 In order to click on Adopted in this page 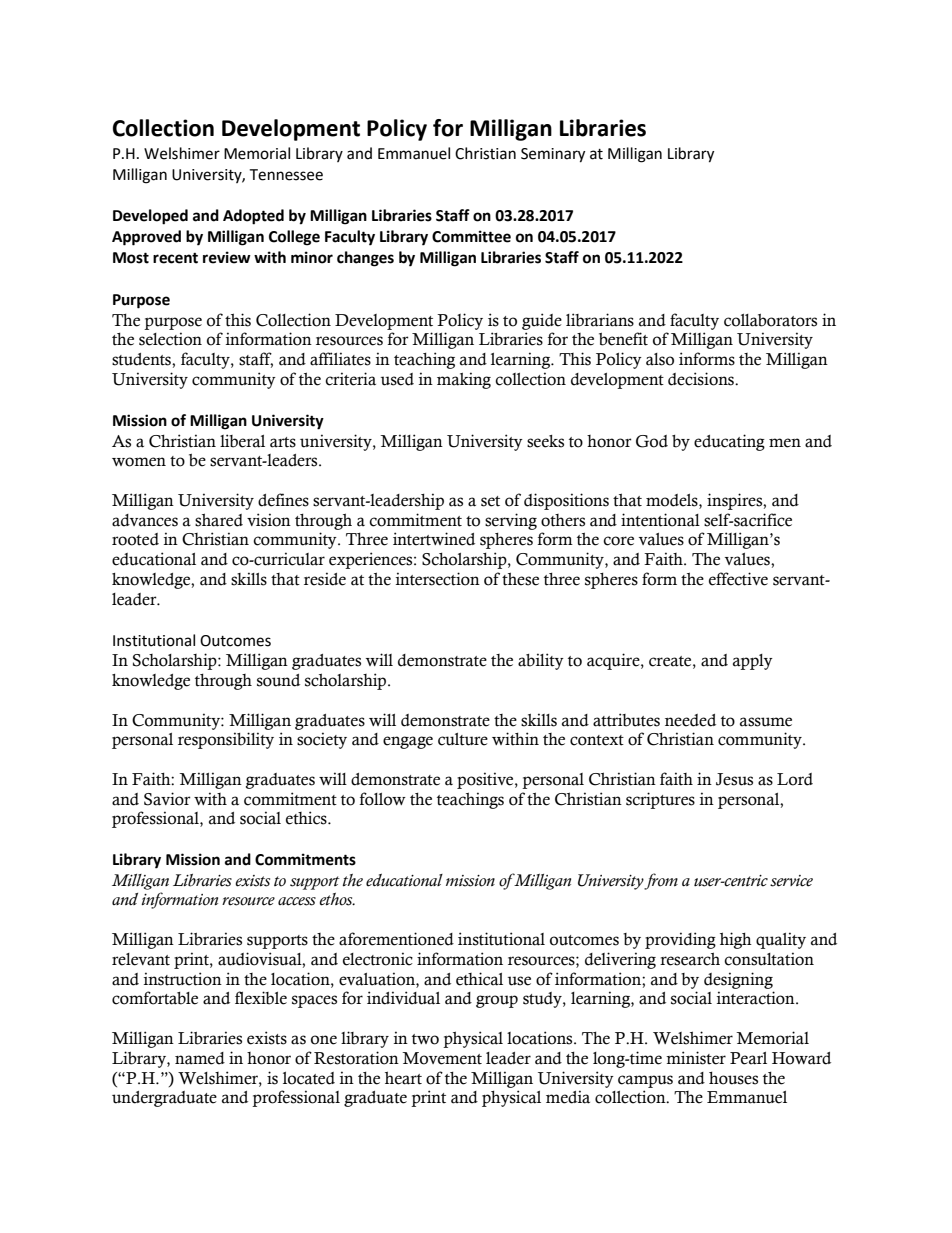, I will do `click(253, 217)`.
